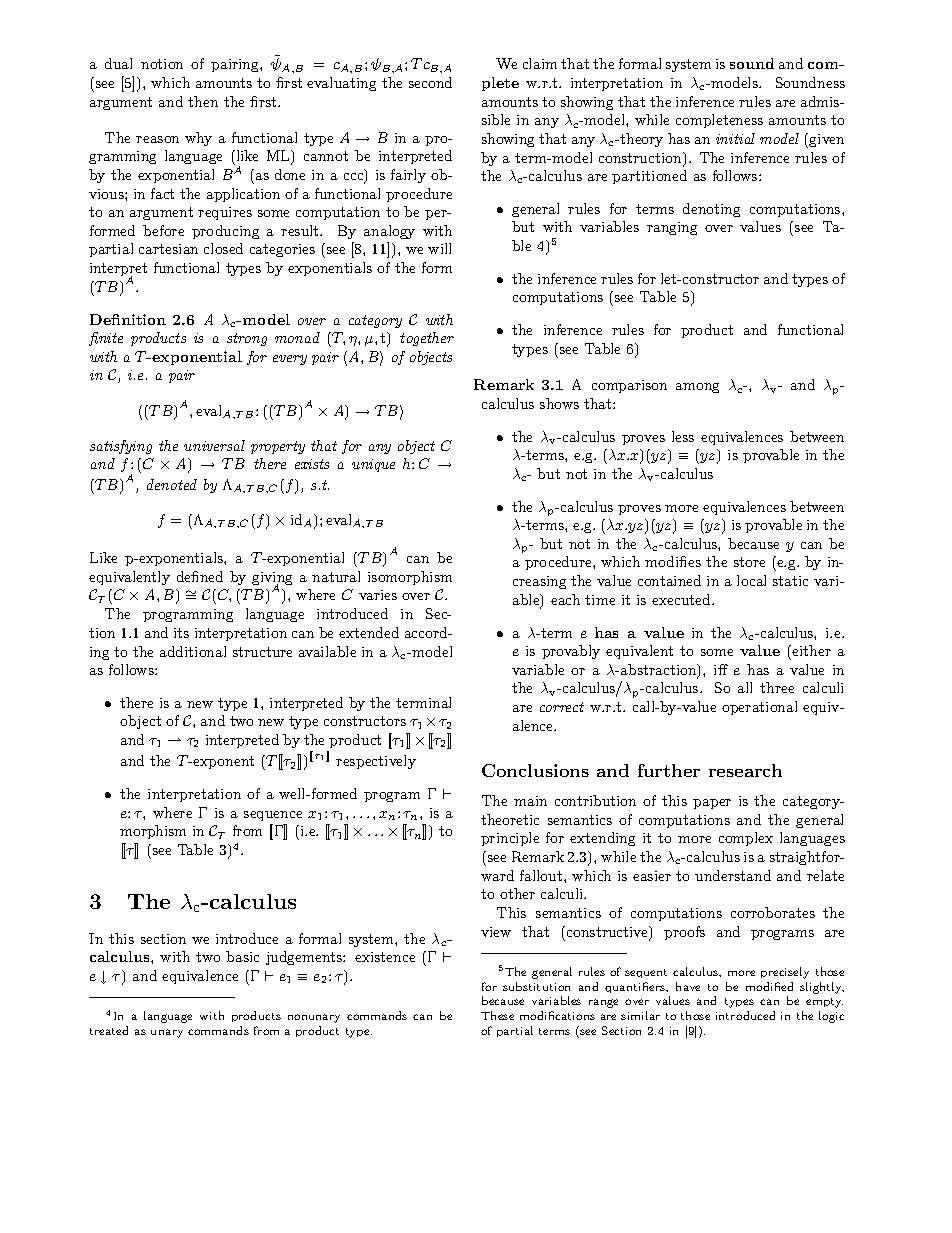 Image resolution: width=952 pixels, height=1233 pixels. What do you see at coordinates (735, 138) in the screenshot?
I see `initial` at bounding box center [735, 138].
